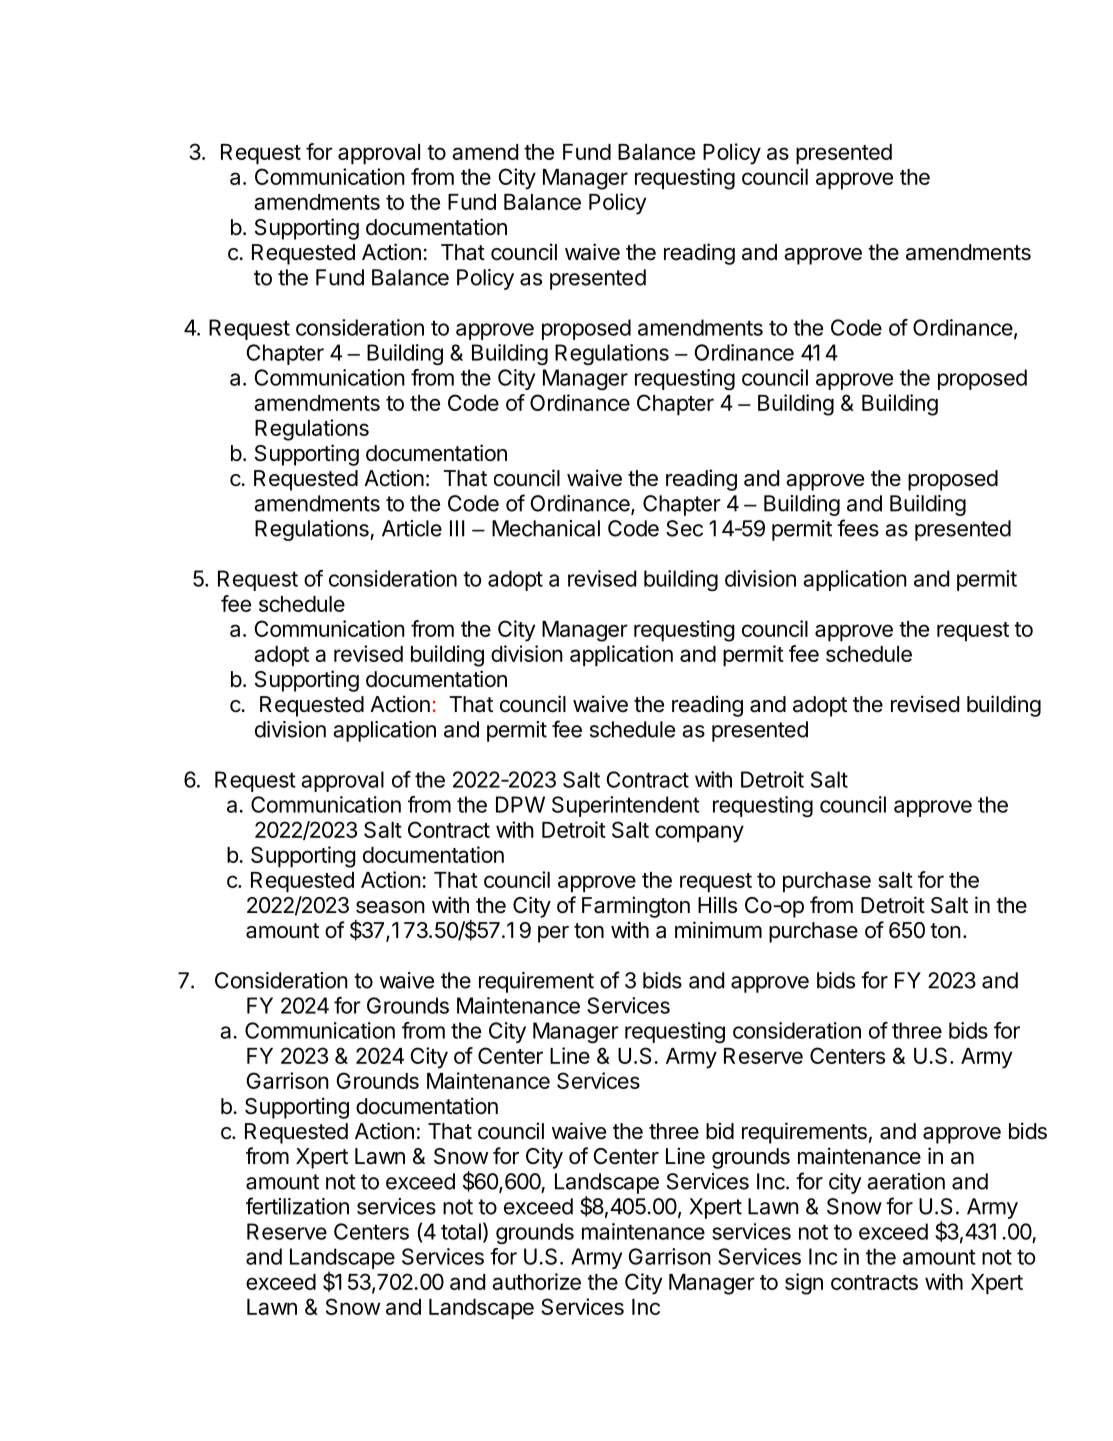 The width and height of the page is (1113, 1441). Describe the element at coordinates (858, 528) in the page. I see `fees` at that location.
